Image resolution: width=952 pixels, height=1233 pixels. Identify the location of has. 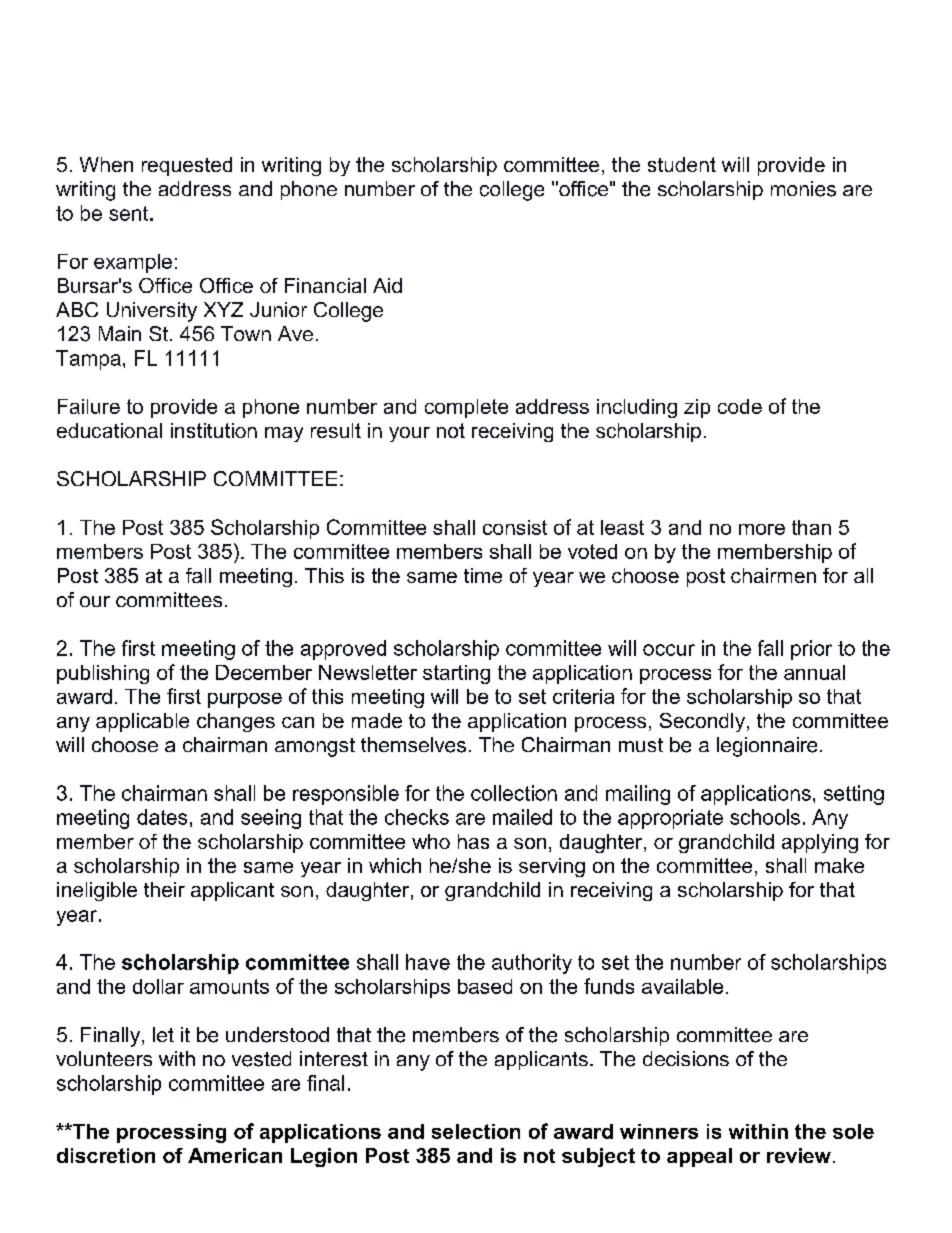
(473, 841).
